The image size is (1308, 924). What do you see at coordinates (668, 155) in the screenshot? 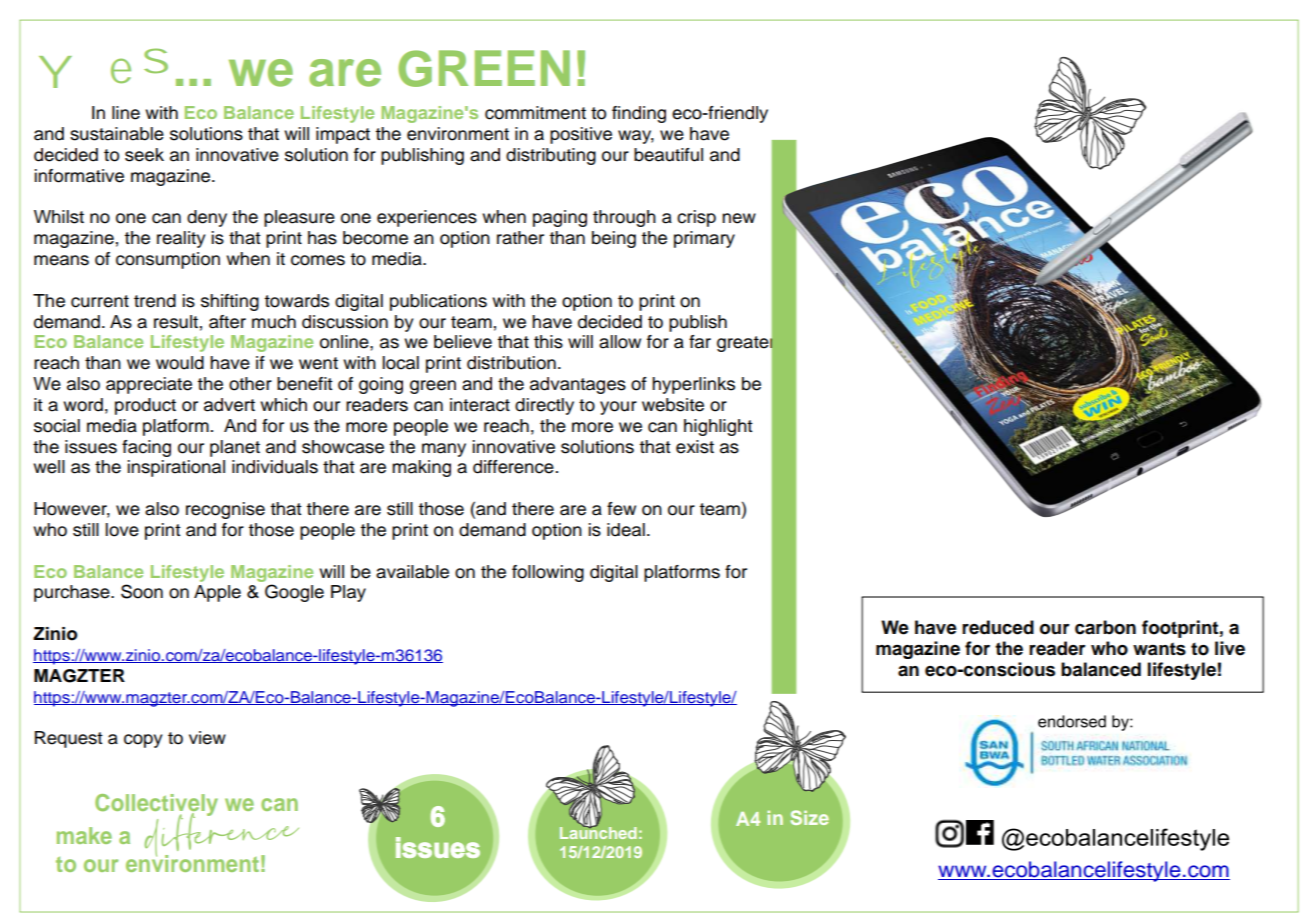
I see `beautiful` at bounding box center [668, 155].
